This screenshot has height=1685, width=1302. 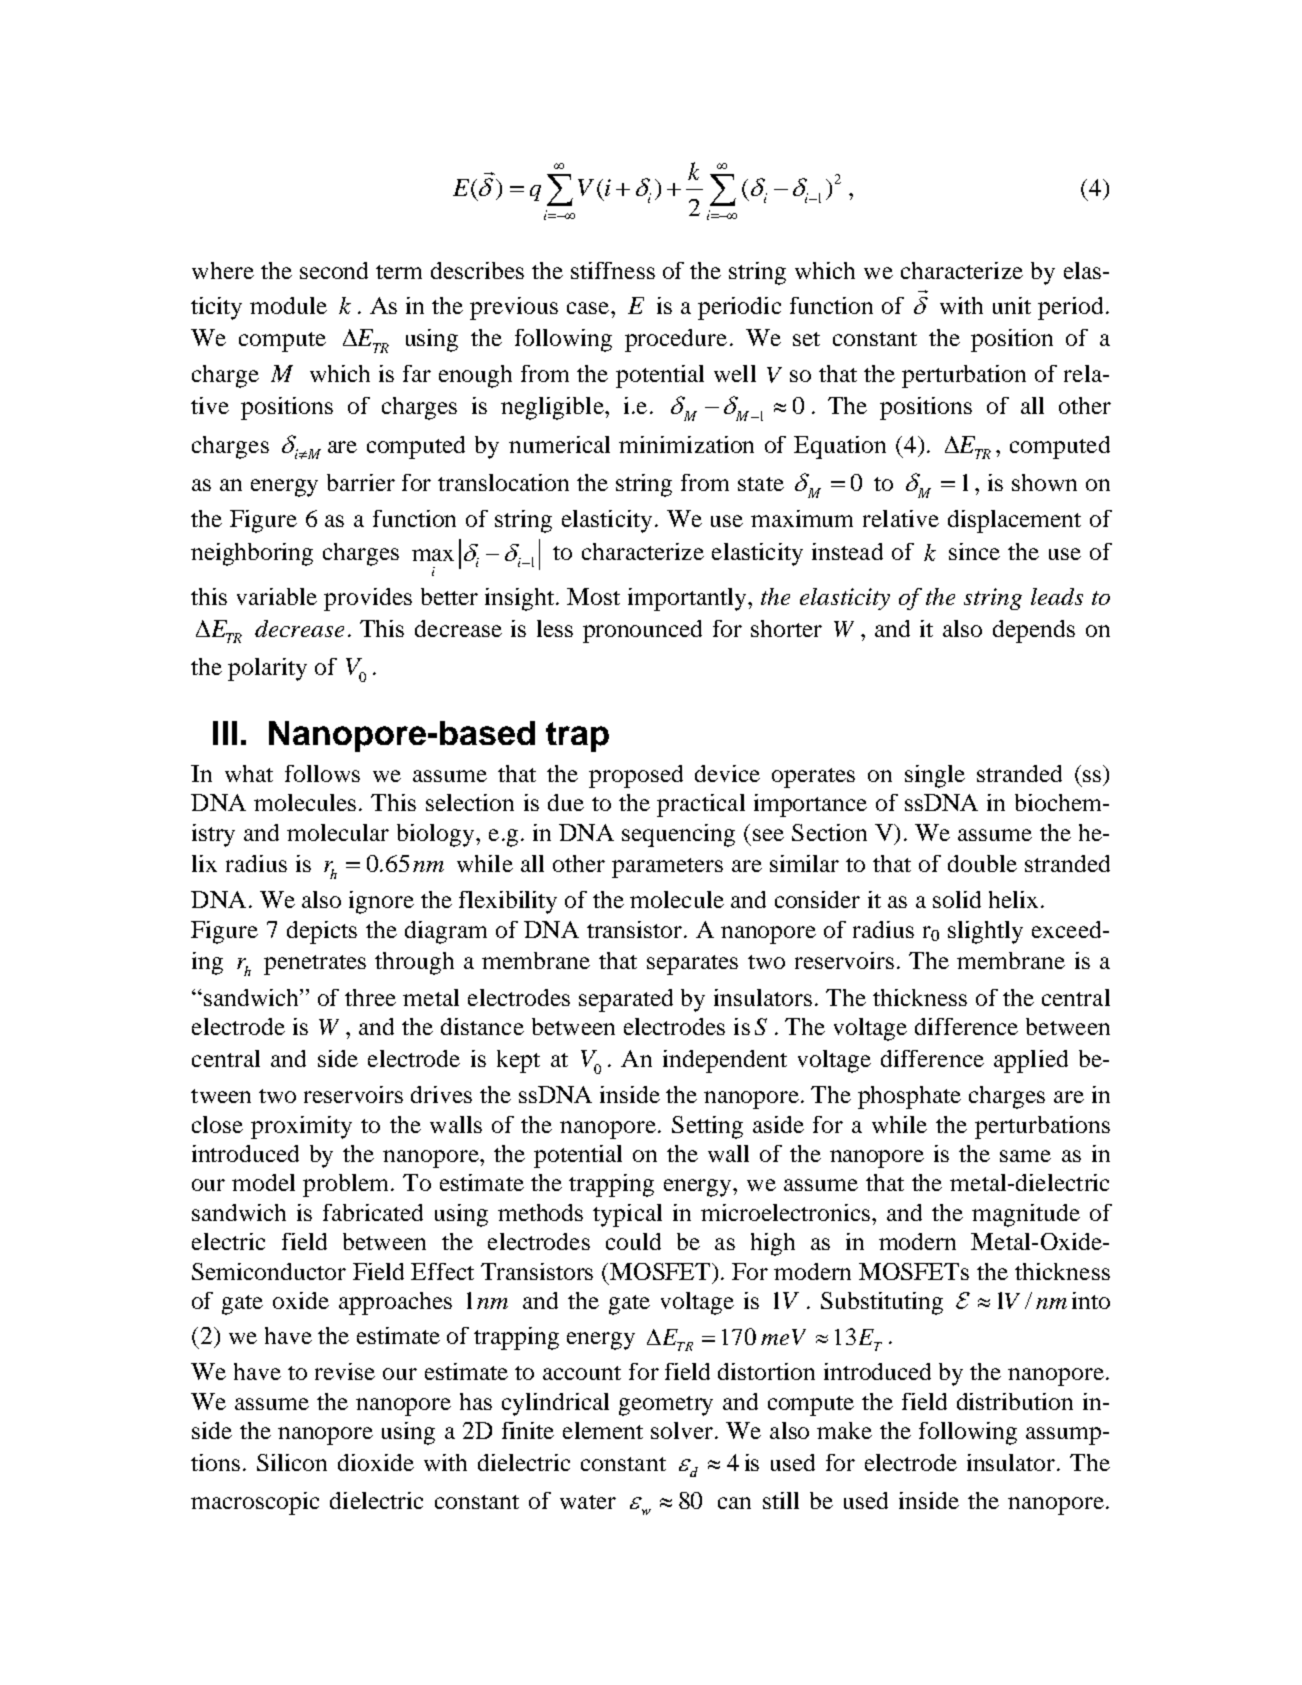 I want to click on unit, so click(x=1012, y=305).
